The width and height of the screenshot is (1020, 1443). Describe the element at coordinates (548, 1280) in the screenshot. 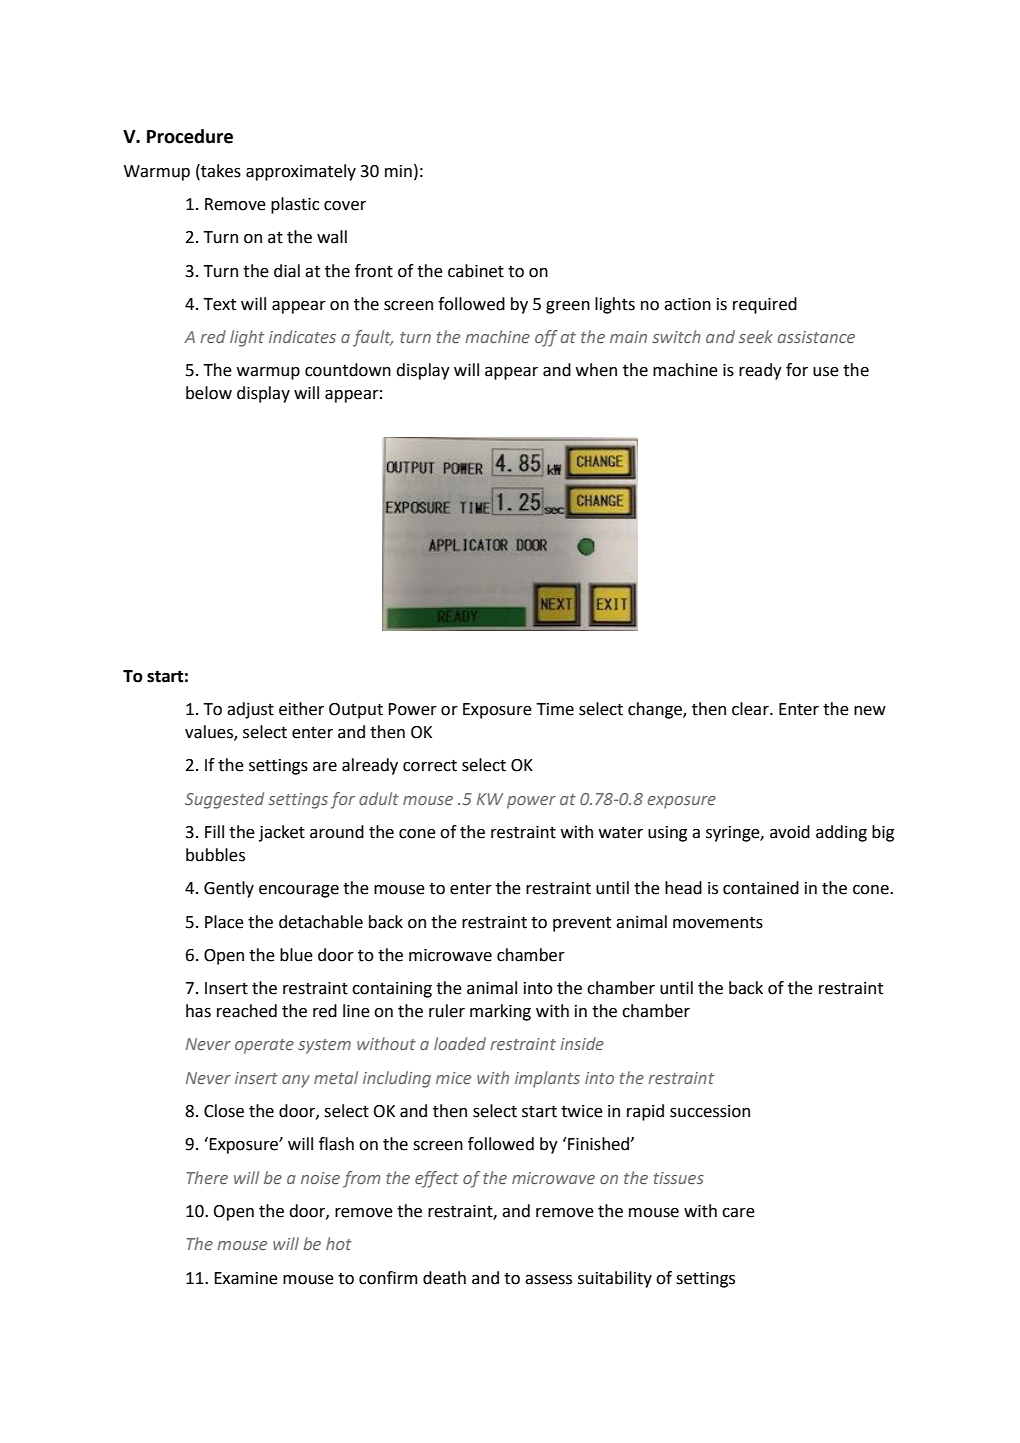

I see `assess` at that location.
